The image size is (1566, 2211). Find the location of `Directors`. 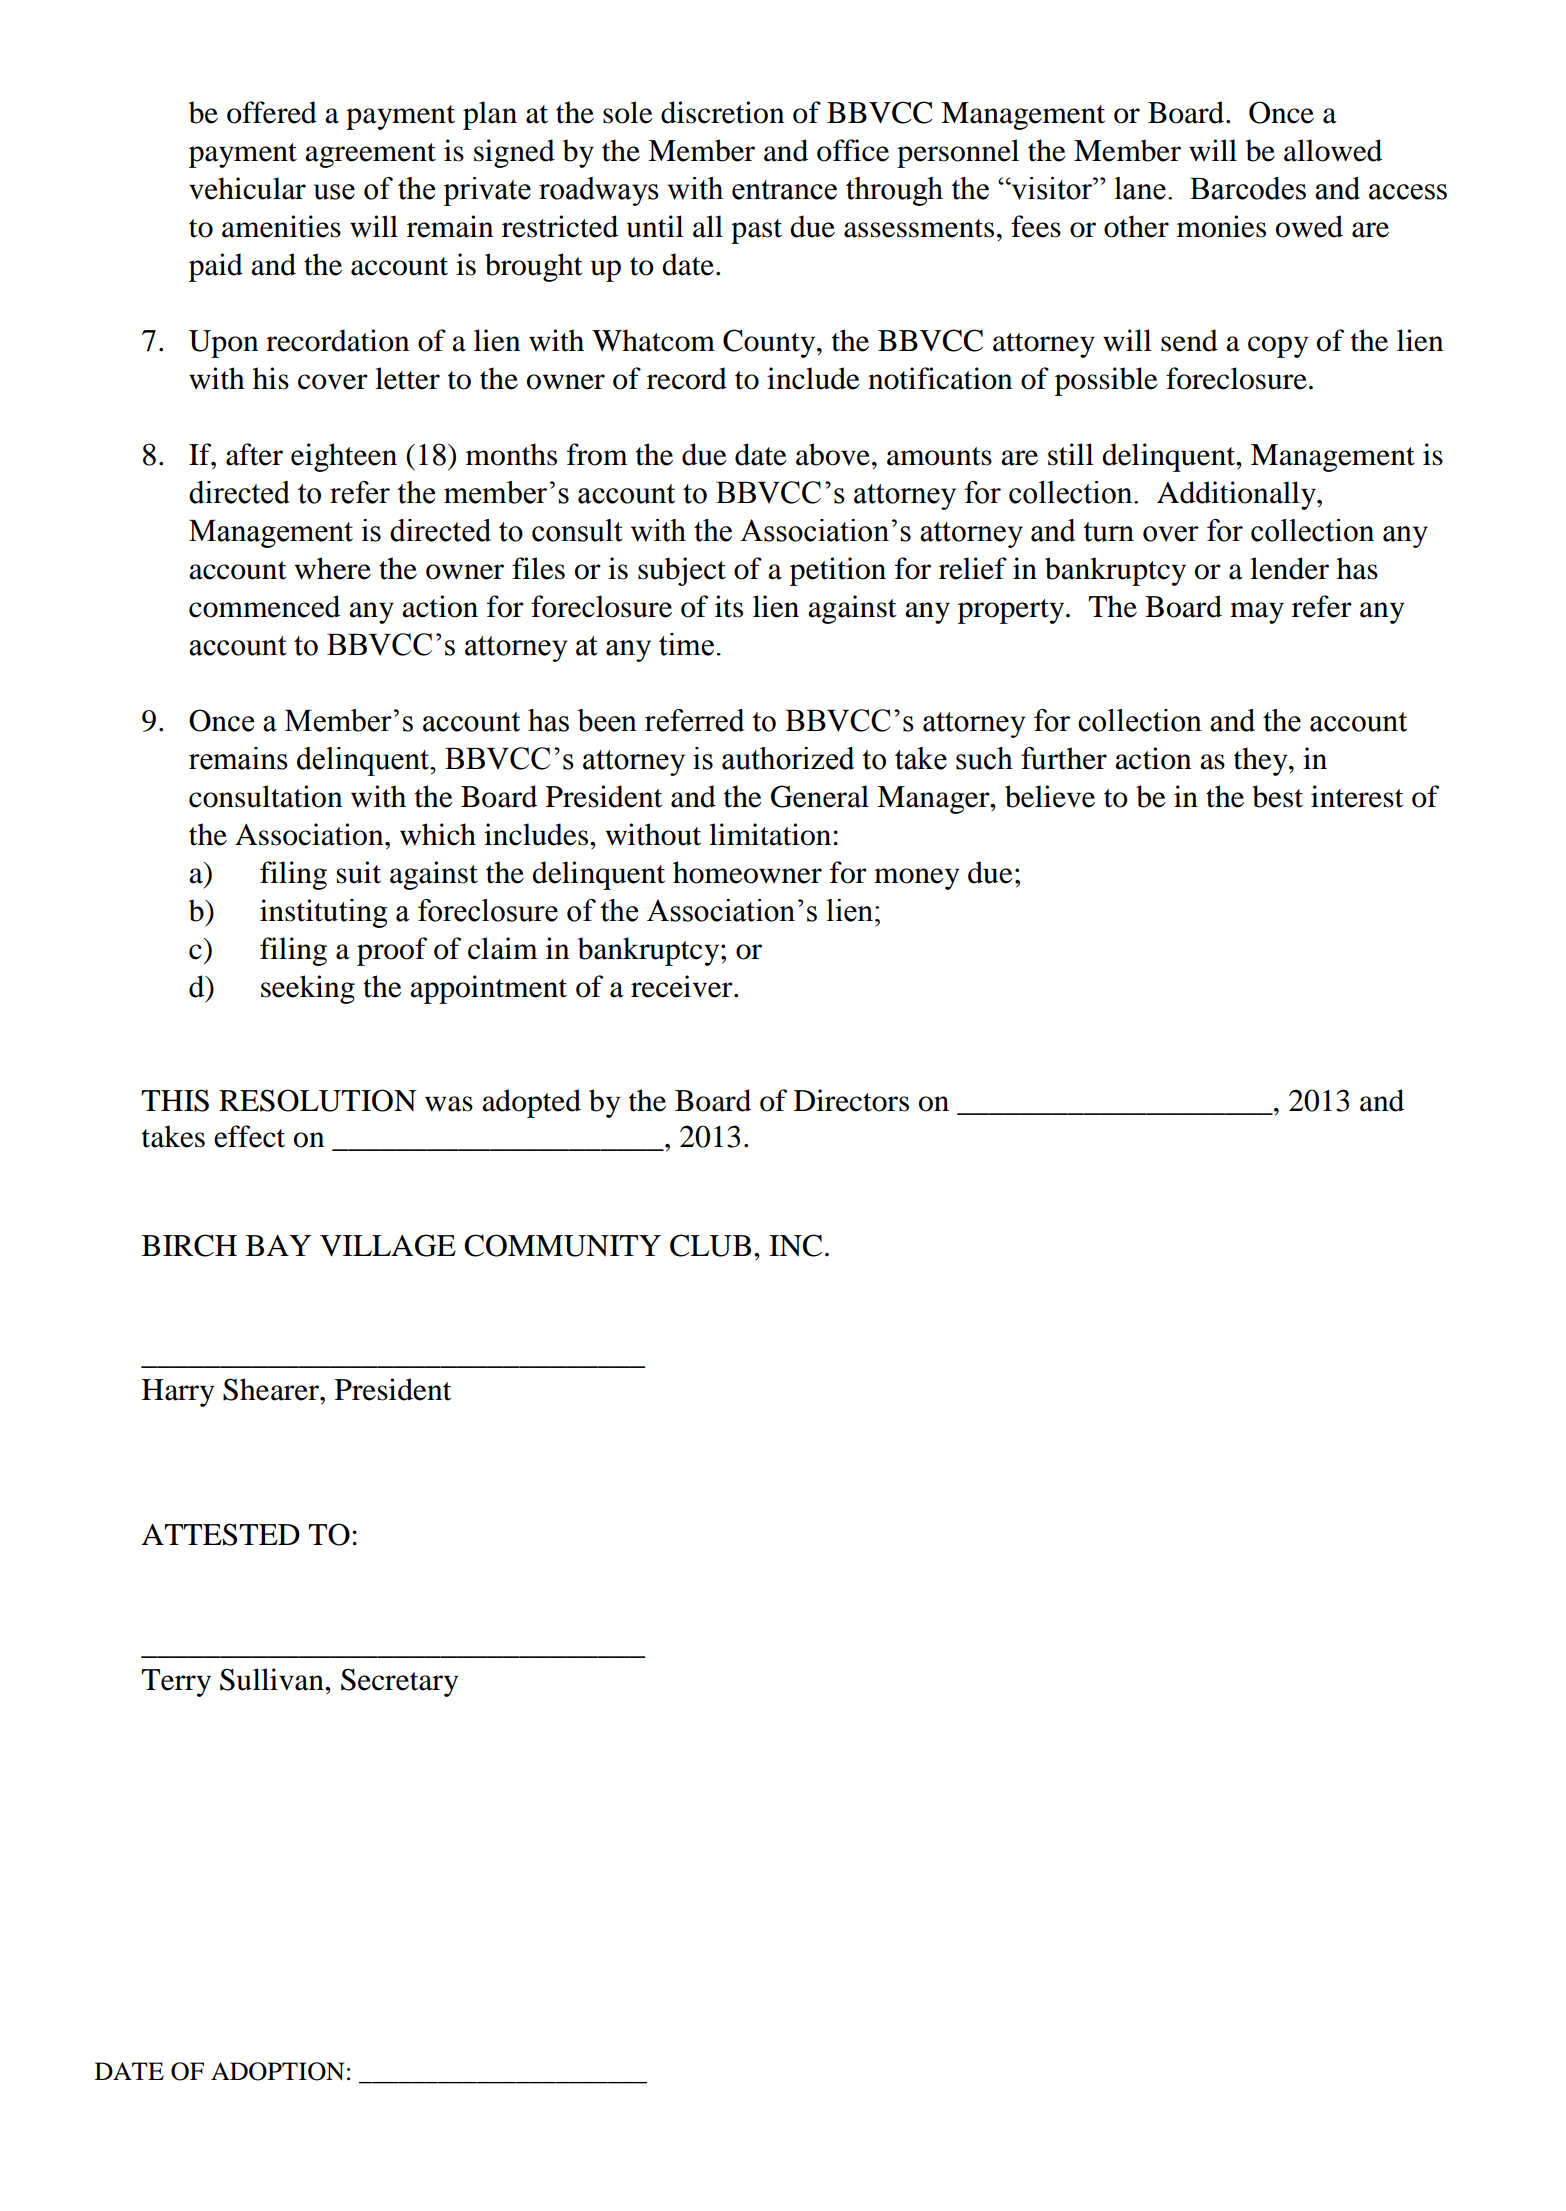

Directors is located at coordinates (851, 1100).
